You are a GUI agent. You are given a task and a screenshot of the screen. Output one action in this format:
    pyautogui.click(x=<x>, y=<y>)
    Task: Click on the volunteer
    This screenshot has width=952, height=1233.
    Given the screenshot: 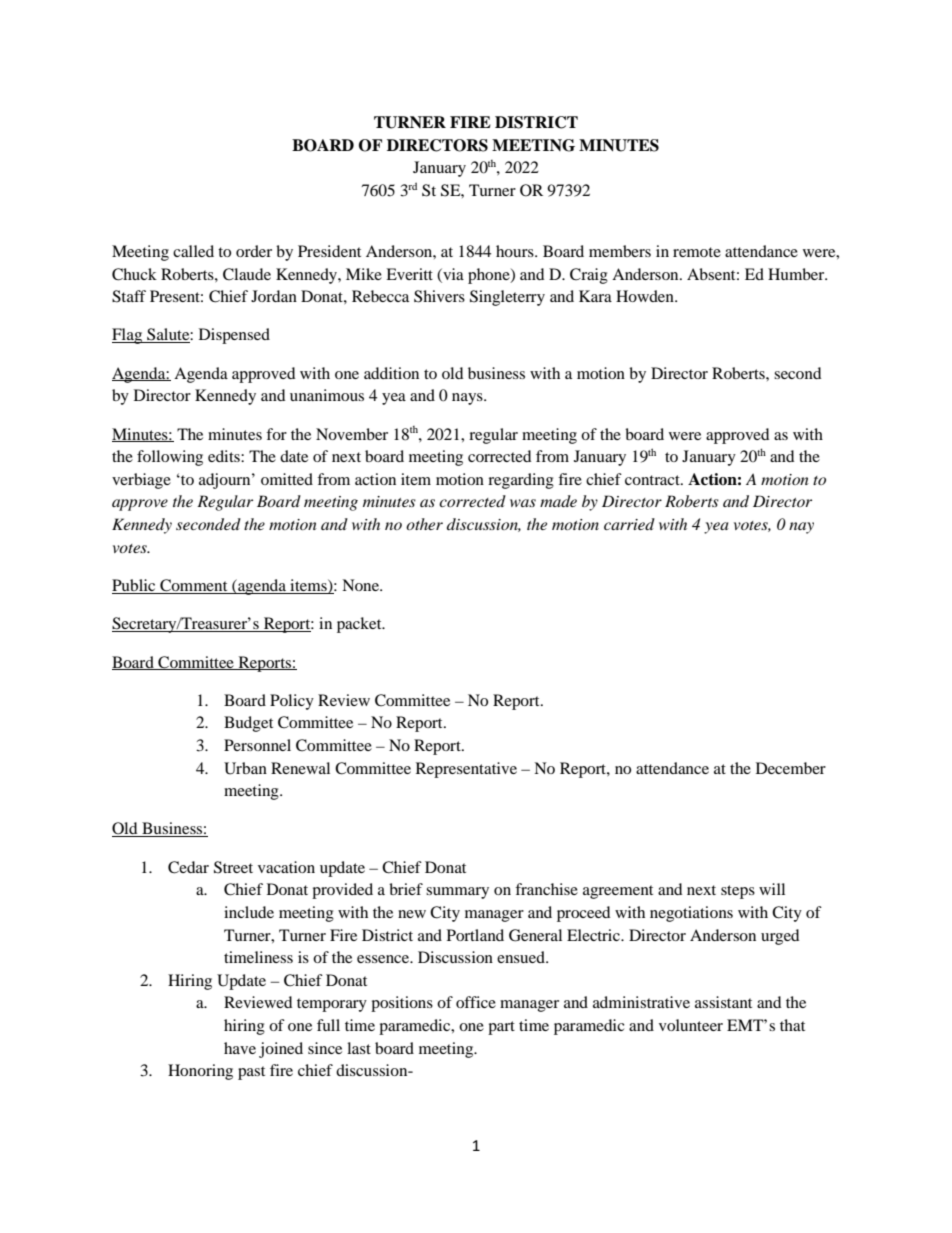 What is the action you would take?
    pyautogui.click(x=691, y=1025)
